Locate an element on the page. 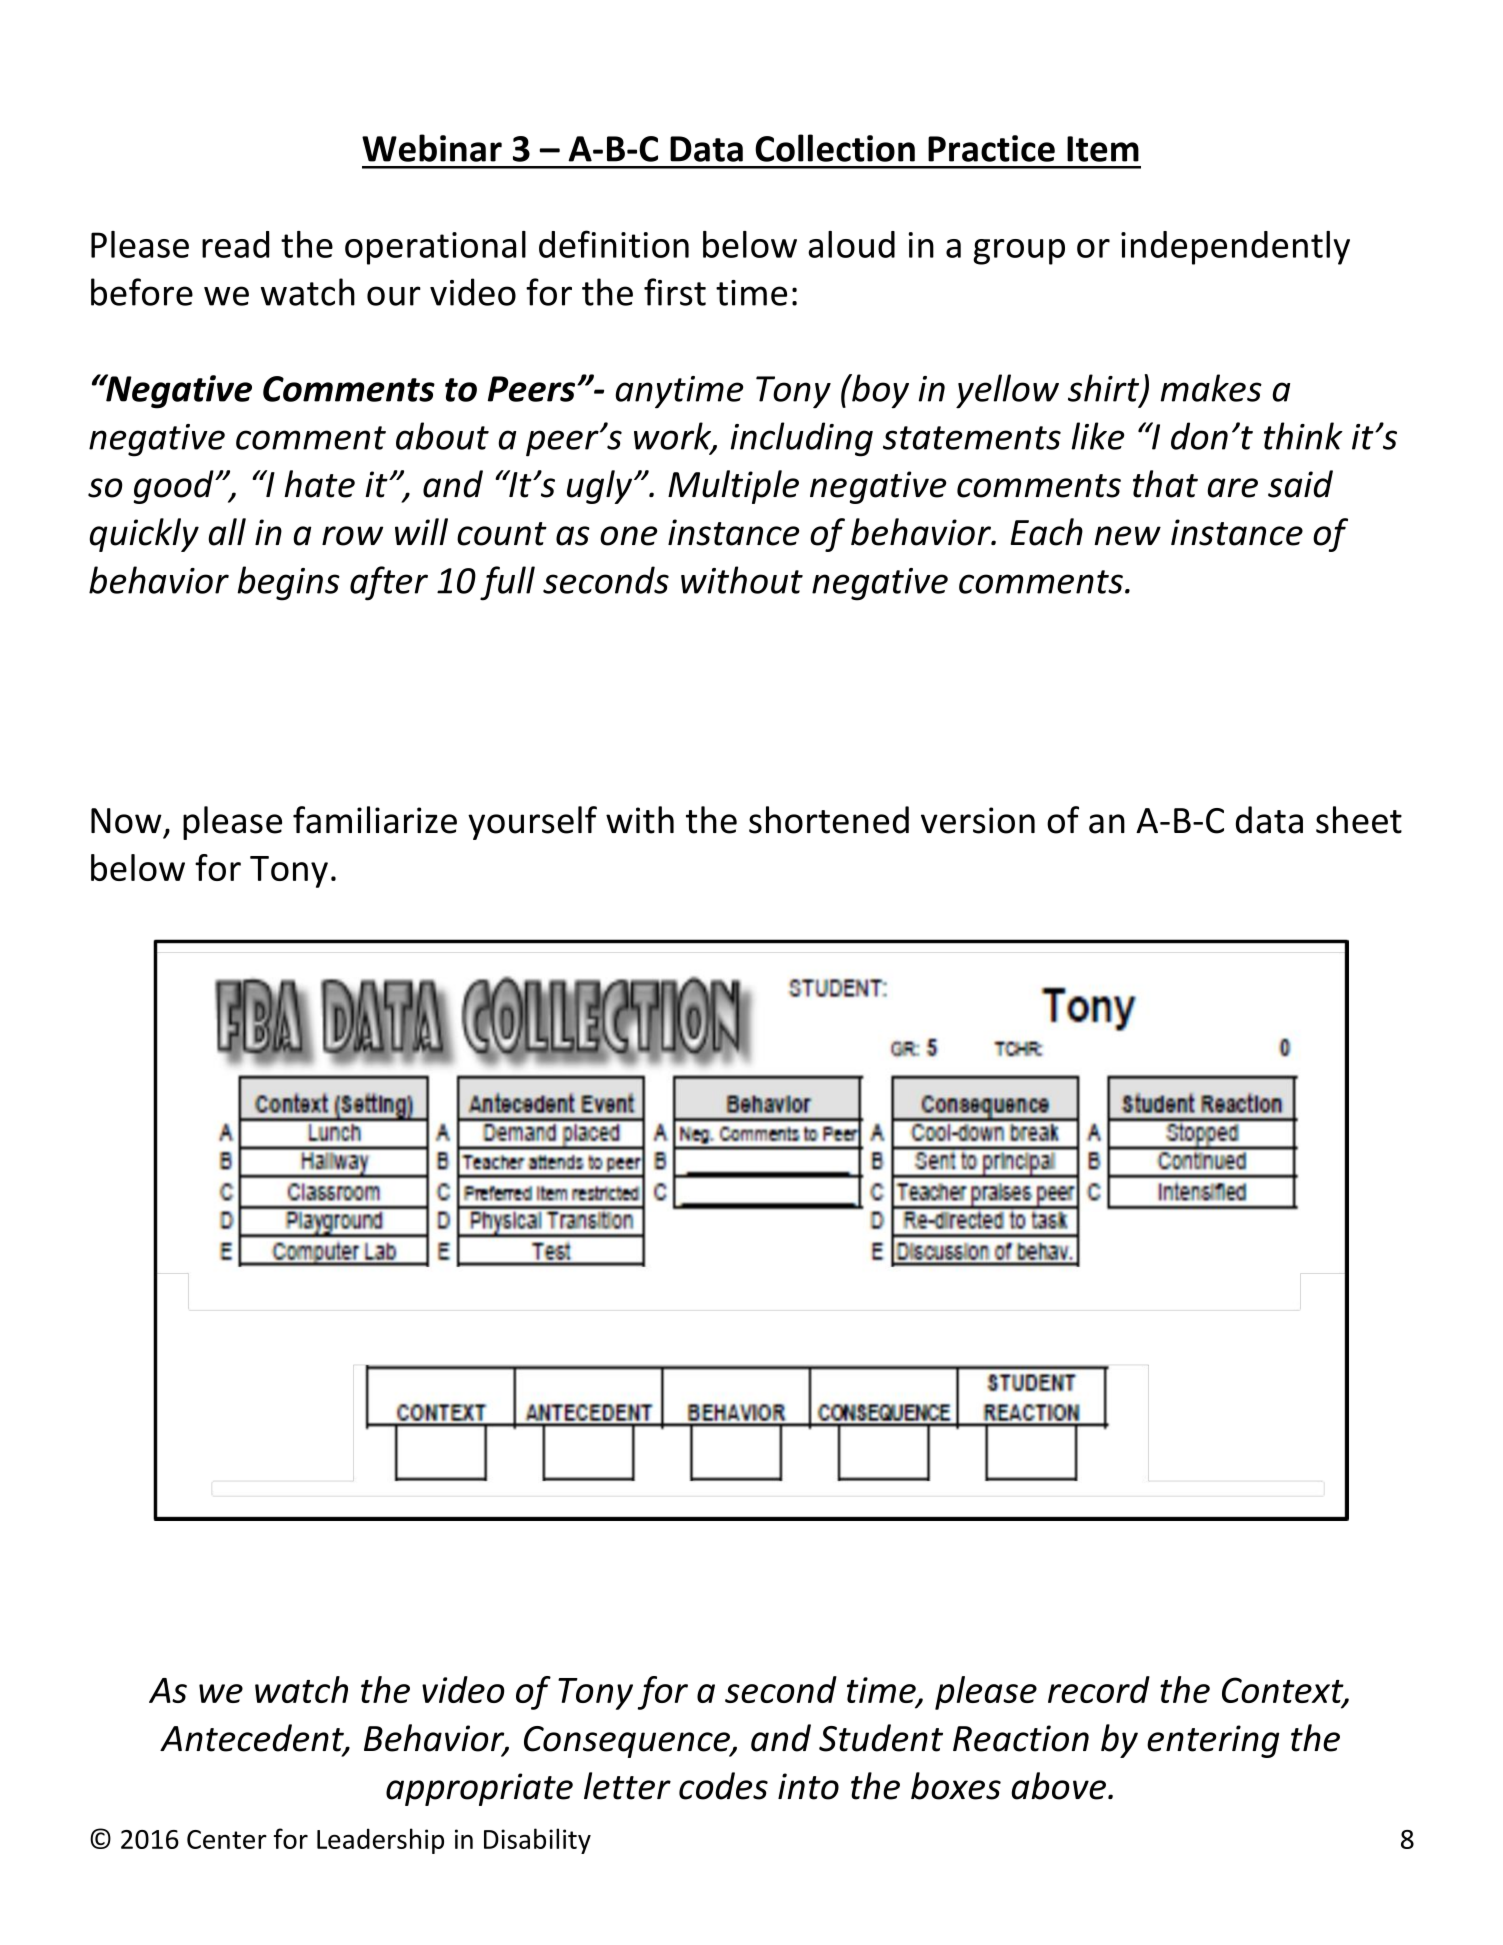 The width and height of the page is (1503, 1945). Now is located at coordinates (126, 821).
